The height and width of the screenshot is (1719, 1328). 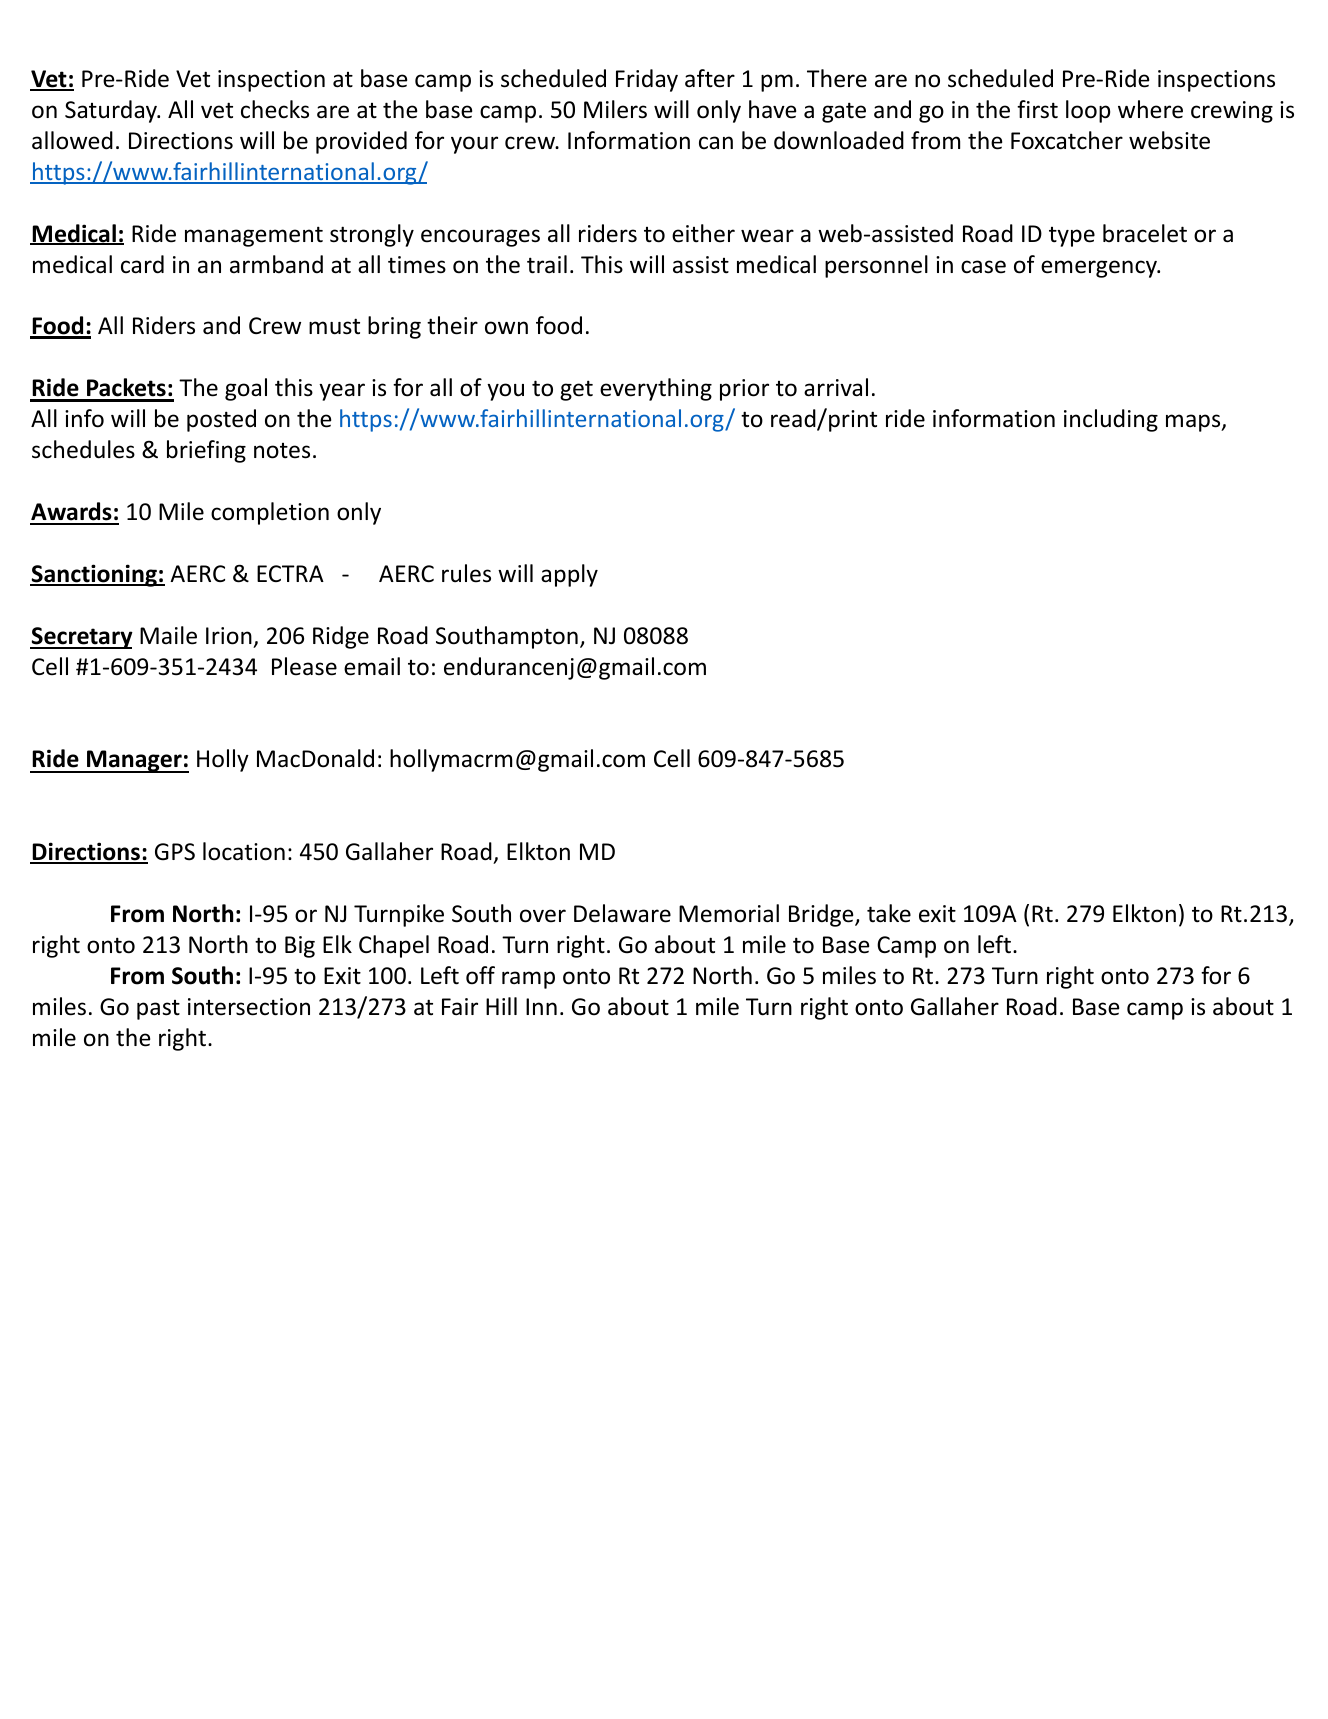 I want to click on checks, so click(x=275, y=109).
